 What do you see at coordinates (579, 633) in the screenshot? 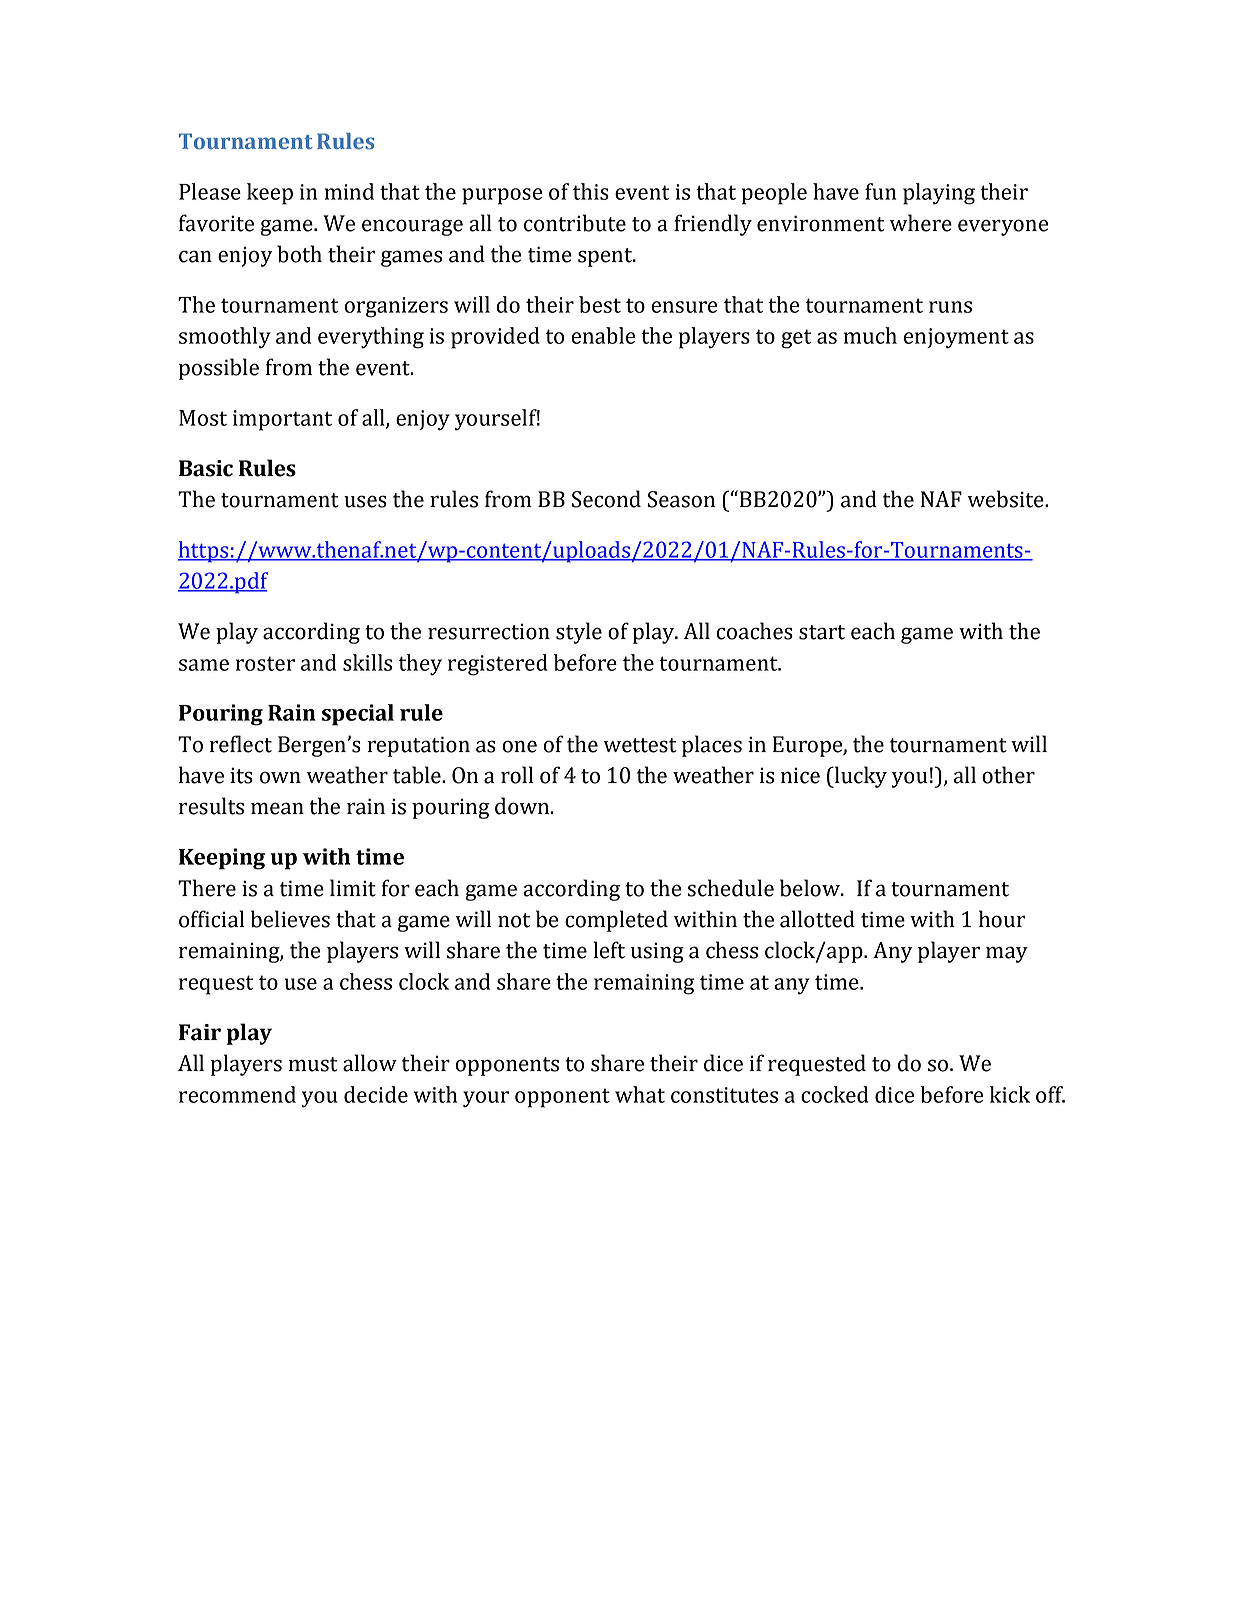
I see `style` at bounding box center [579, 633].
